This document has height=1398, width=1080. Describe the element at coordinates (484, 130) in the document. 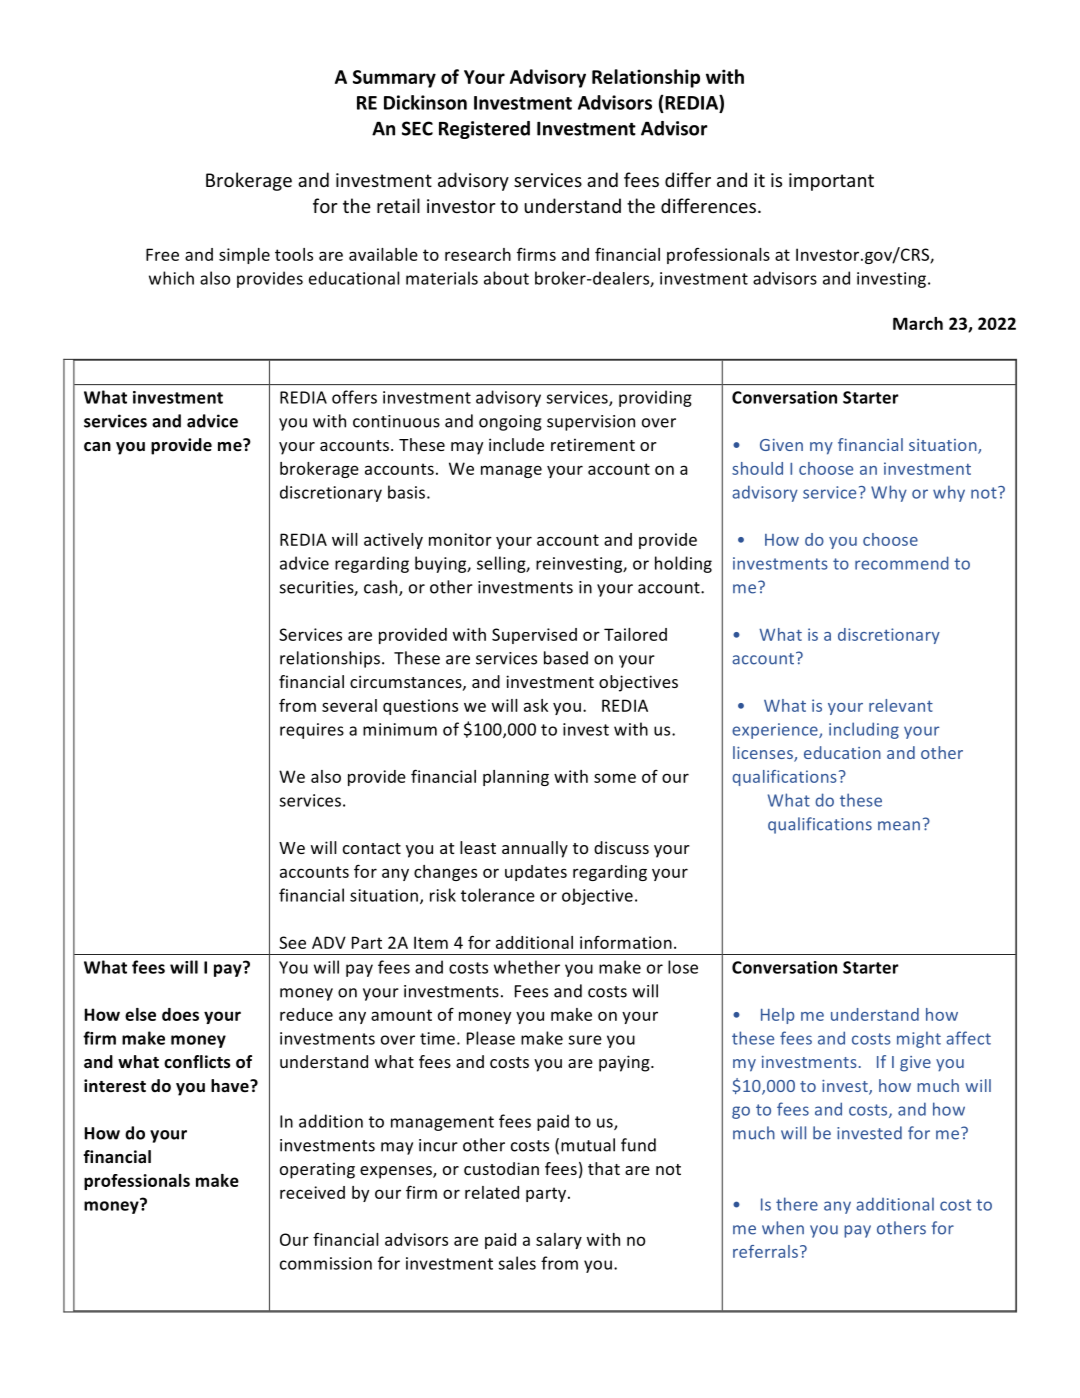

I see `Registered` at that location.
